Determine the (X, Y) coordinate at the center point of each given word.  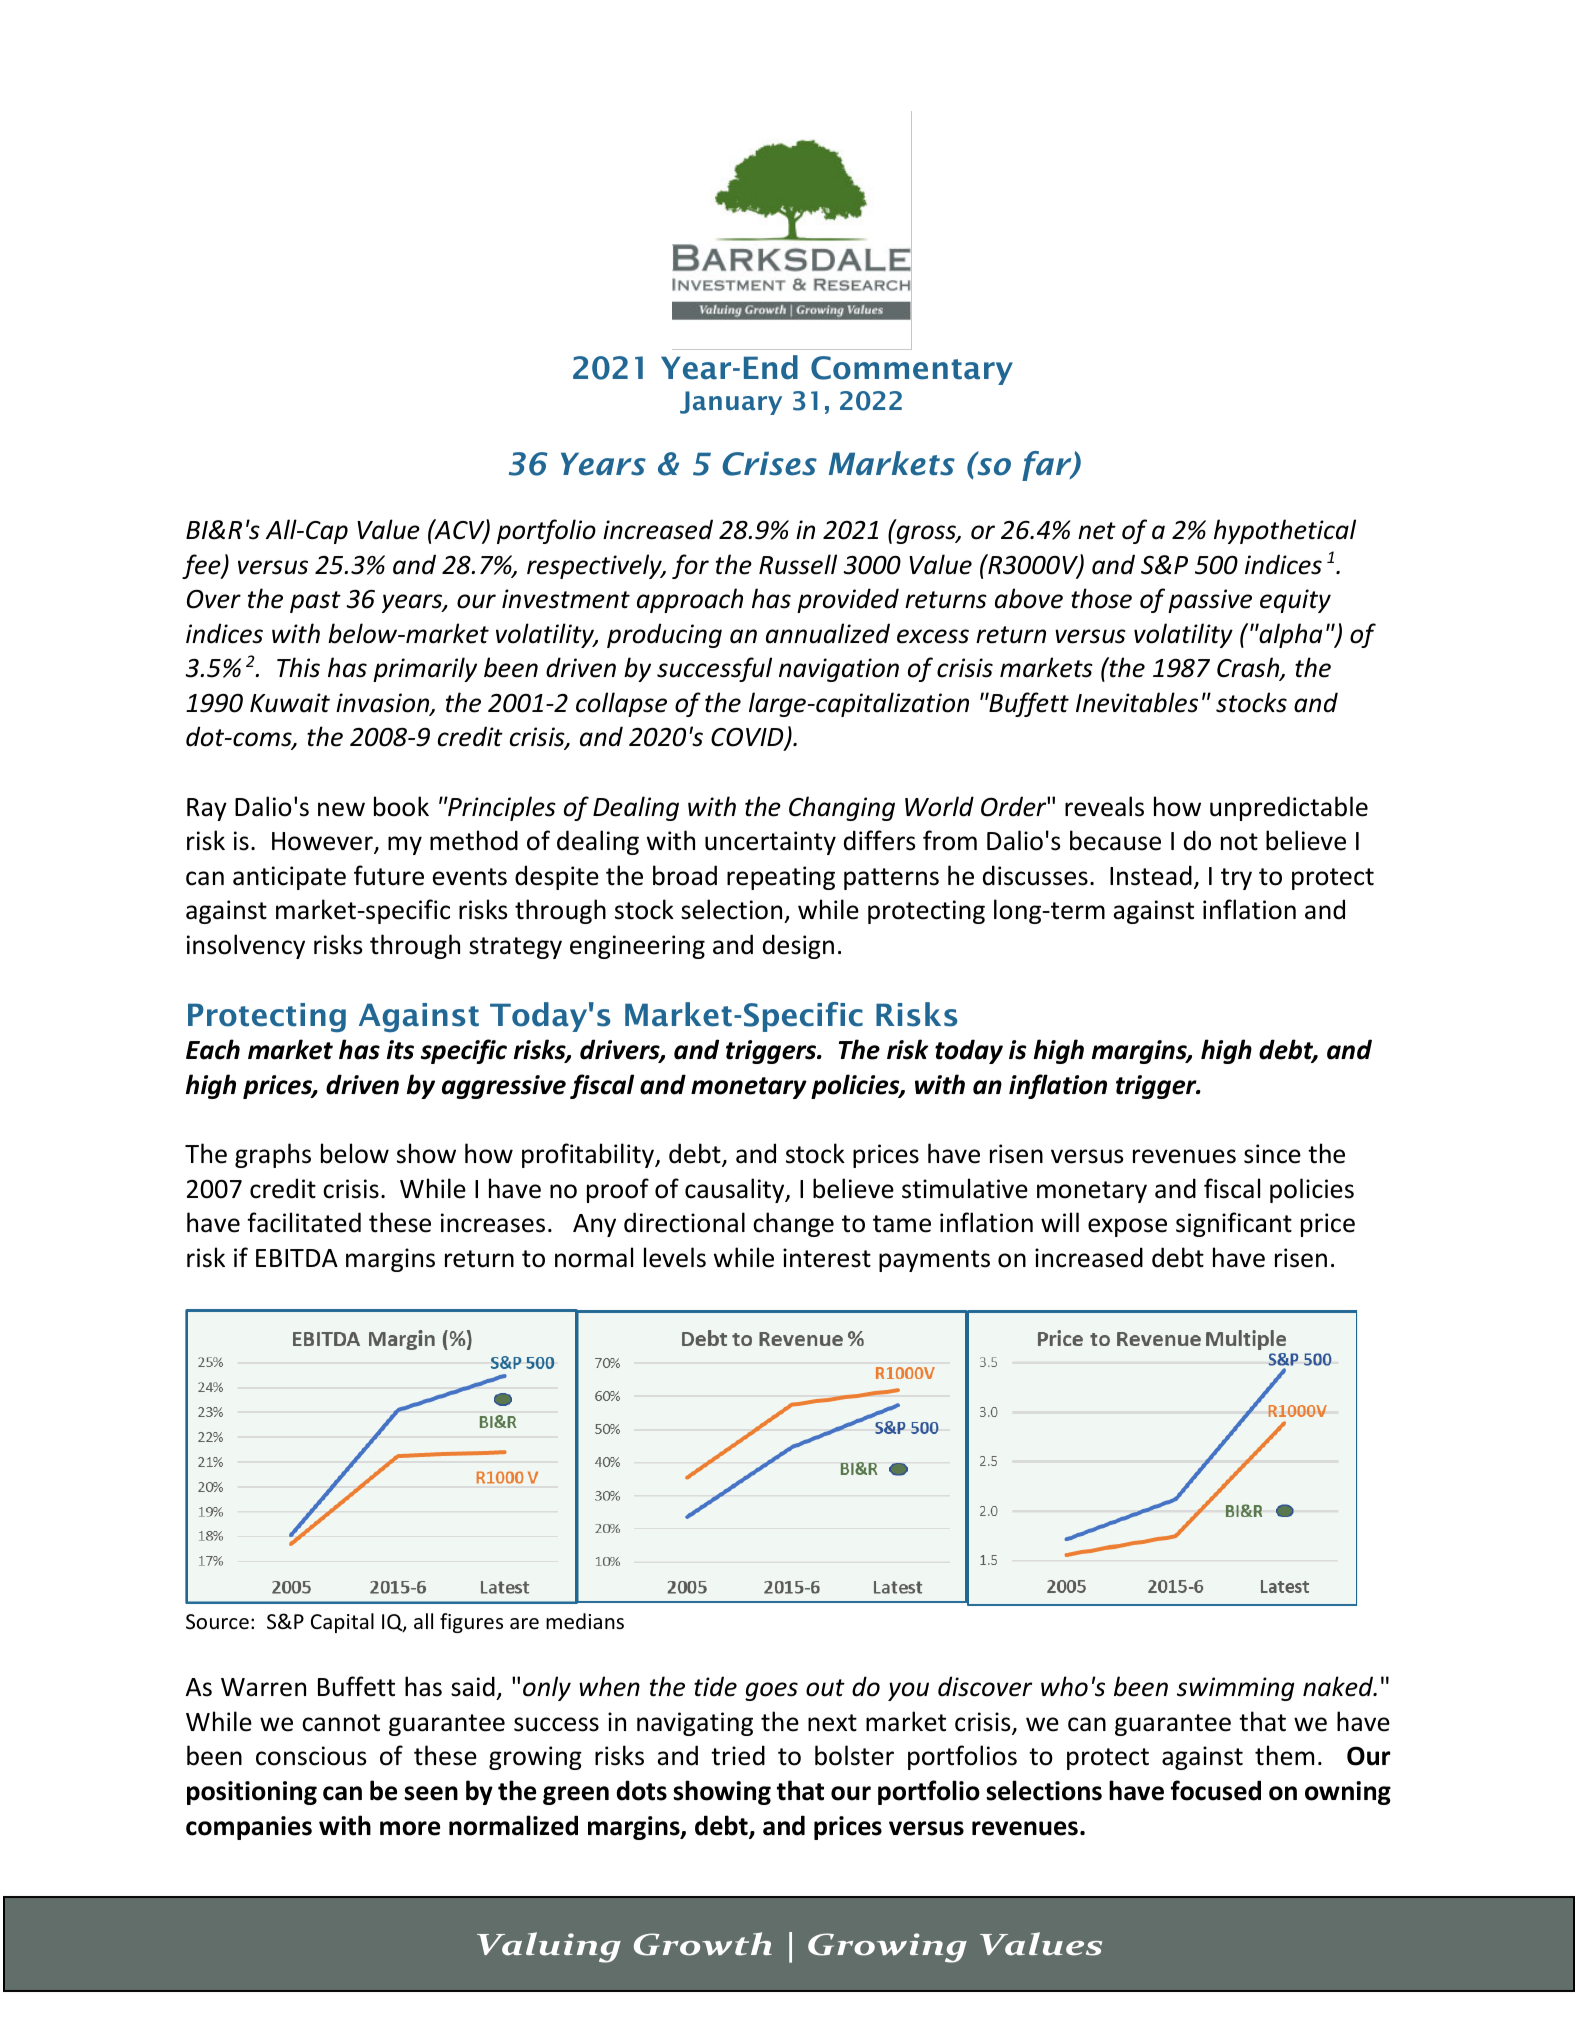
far (1048, 466)
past (315, 602)
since (1272, 1154)
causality (736, 1190)
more (410, 1828)
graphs (273, 1155)
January (731, 403)
